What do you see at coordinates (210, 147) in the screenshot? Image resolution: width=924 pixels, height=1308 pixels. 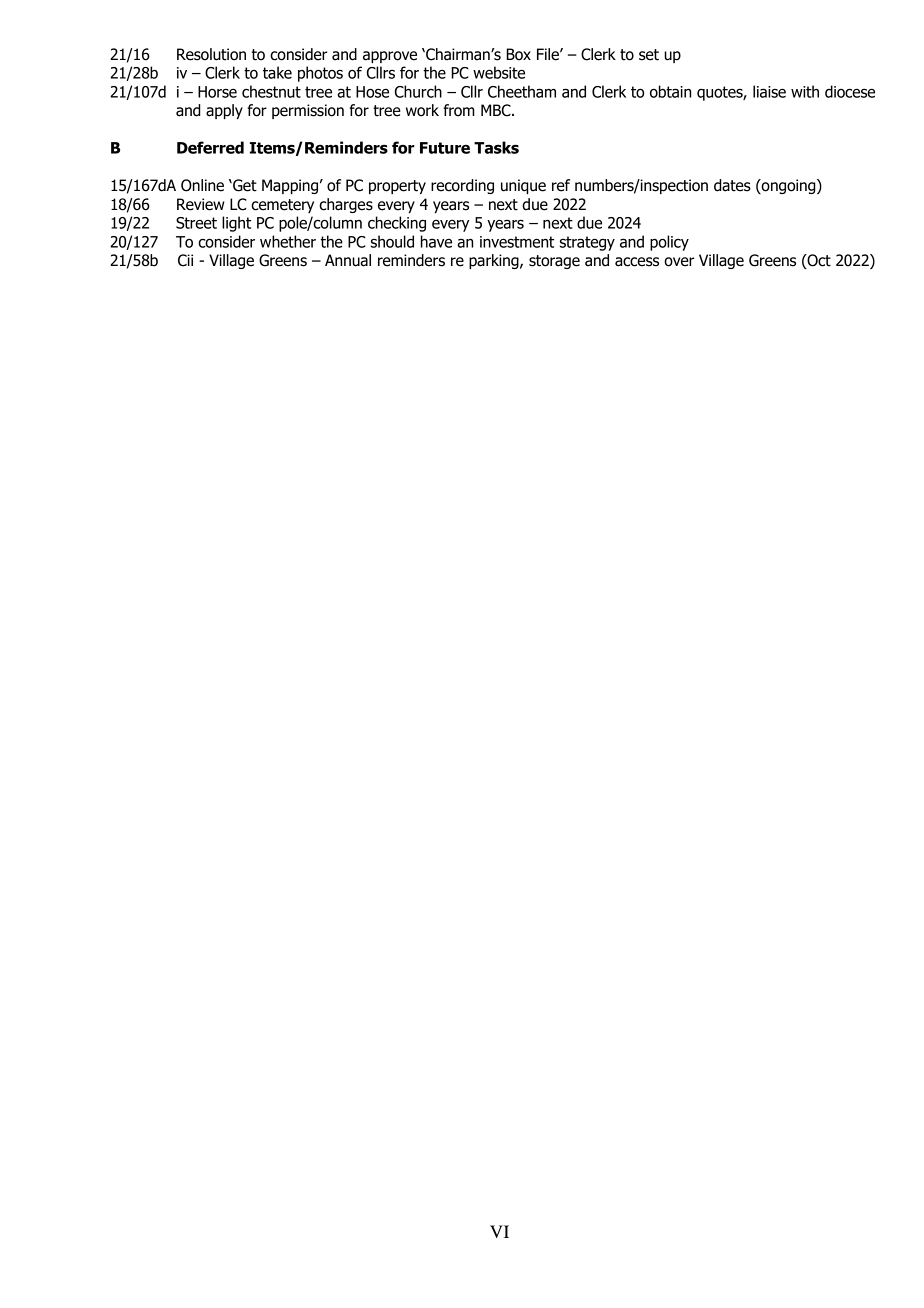 I see `Deferred` at bounding box center [210, 147].
